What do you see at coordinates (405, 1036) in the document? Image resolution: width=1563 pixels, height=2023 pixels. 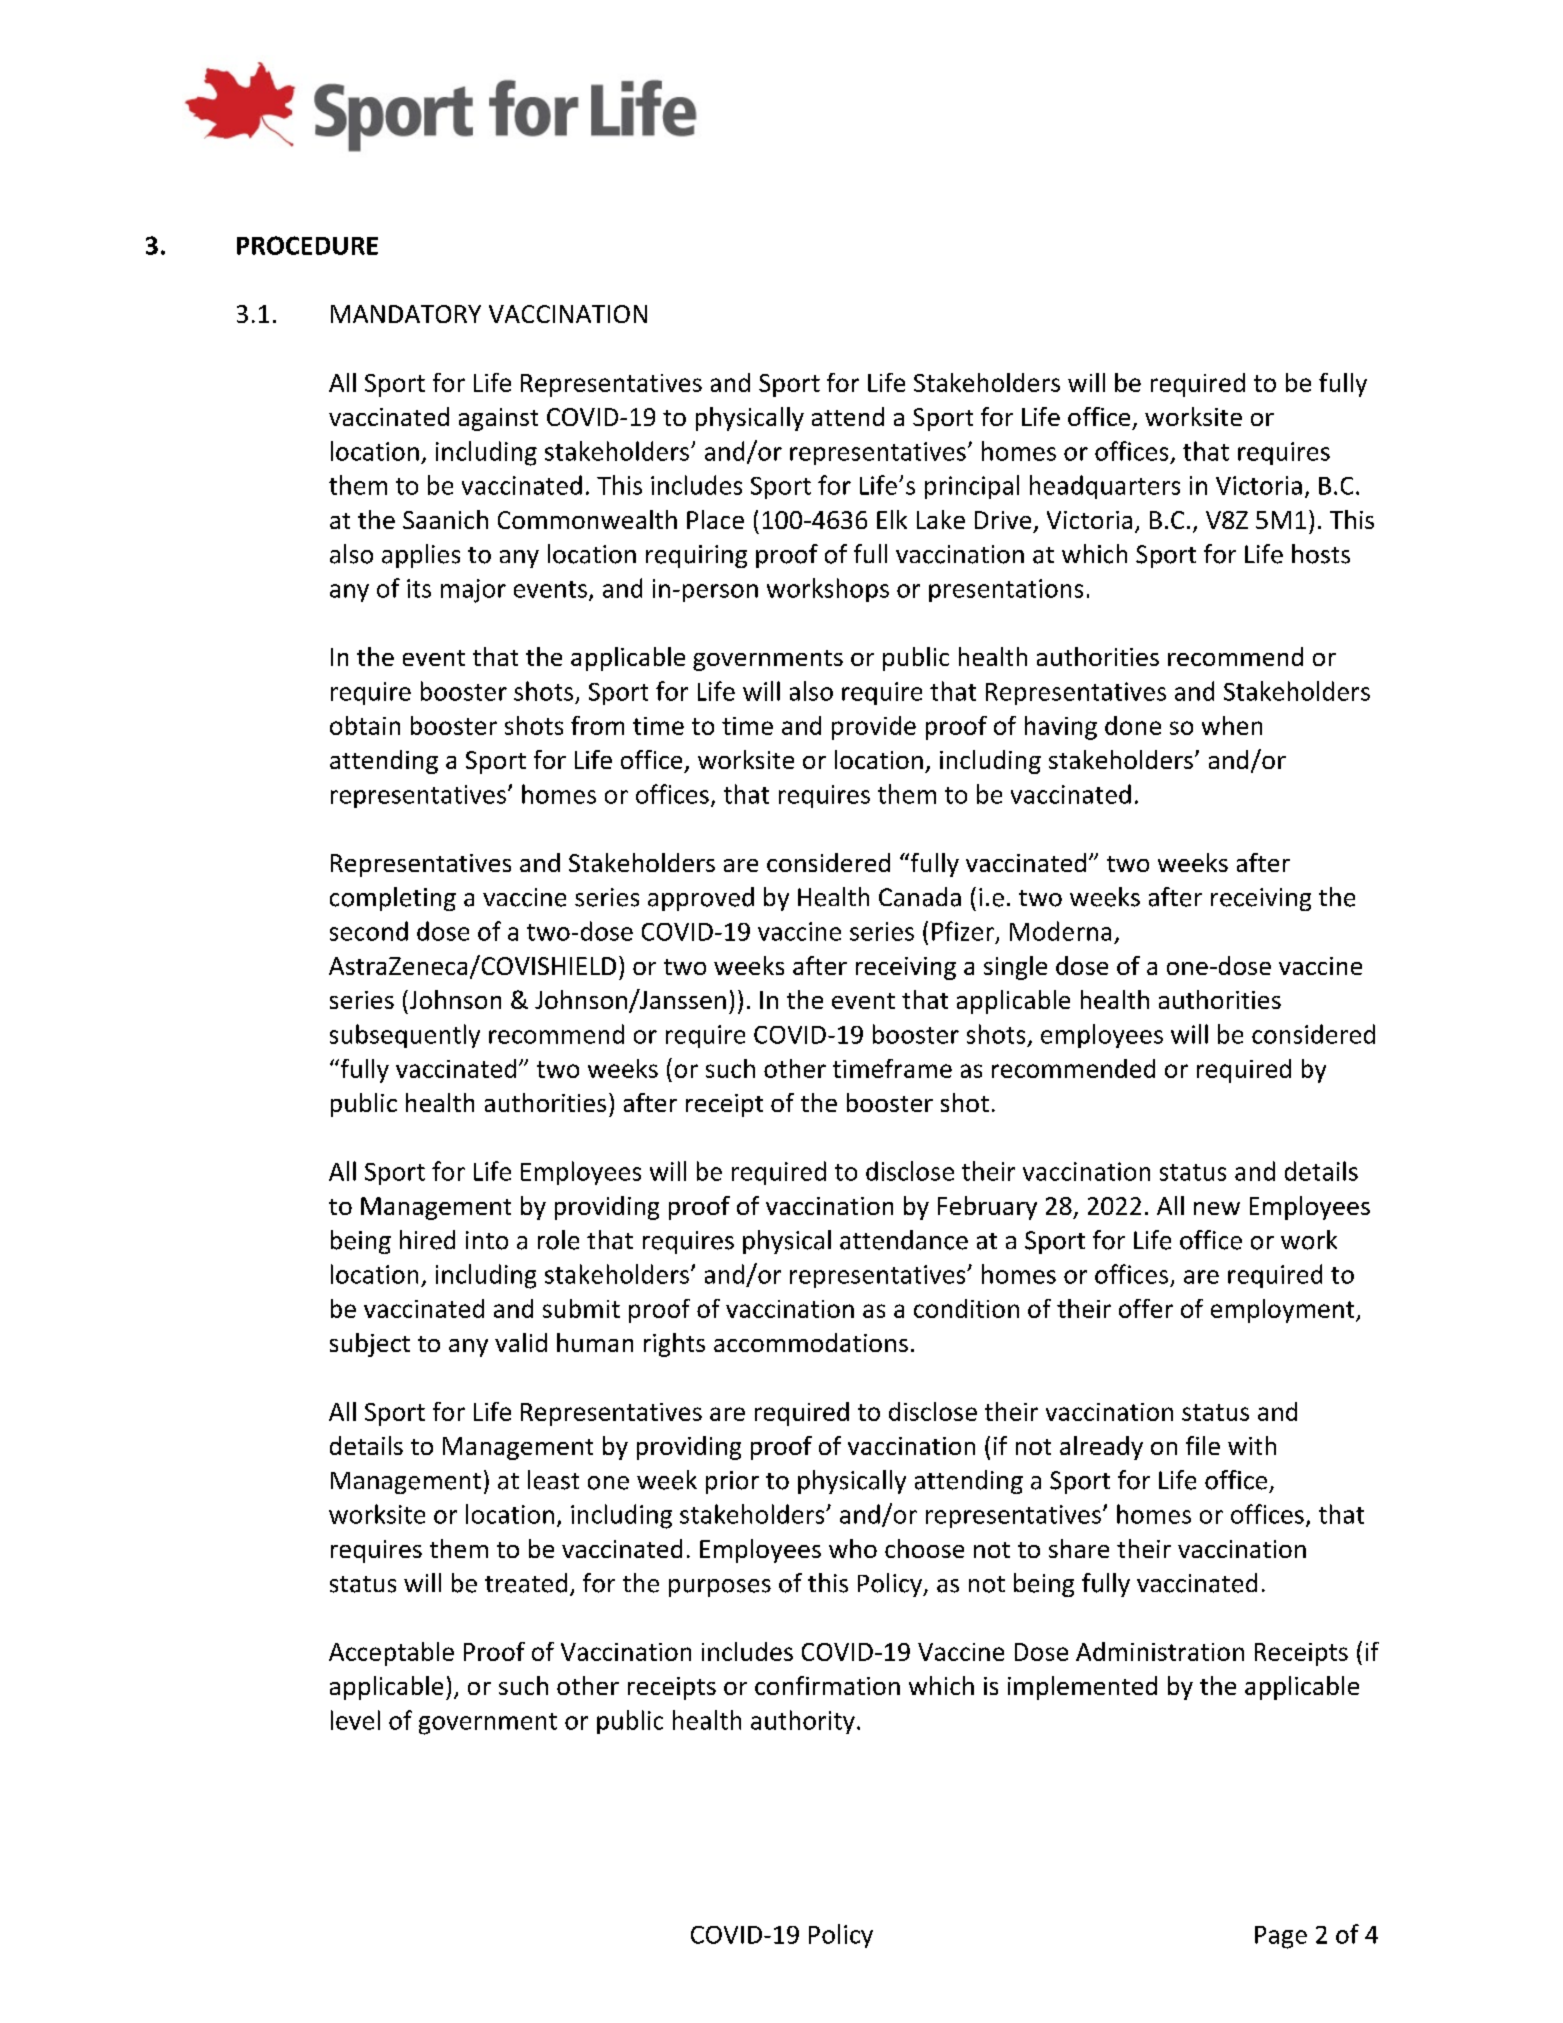 I see `subsequently` at bounding box center [405, 1036].
